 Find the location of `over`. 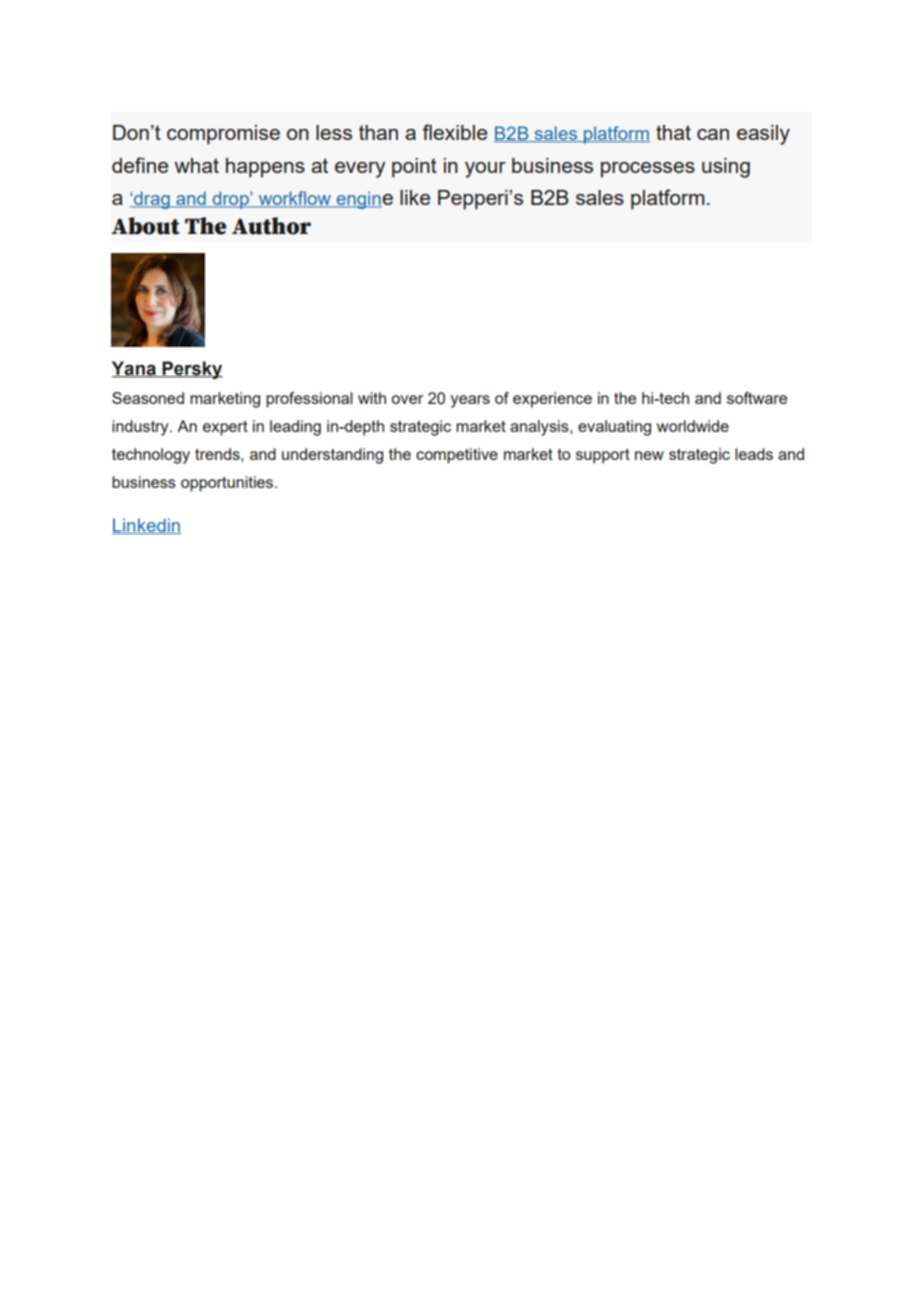

over is located at coordinates (407, 399).
